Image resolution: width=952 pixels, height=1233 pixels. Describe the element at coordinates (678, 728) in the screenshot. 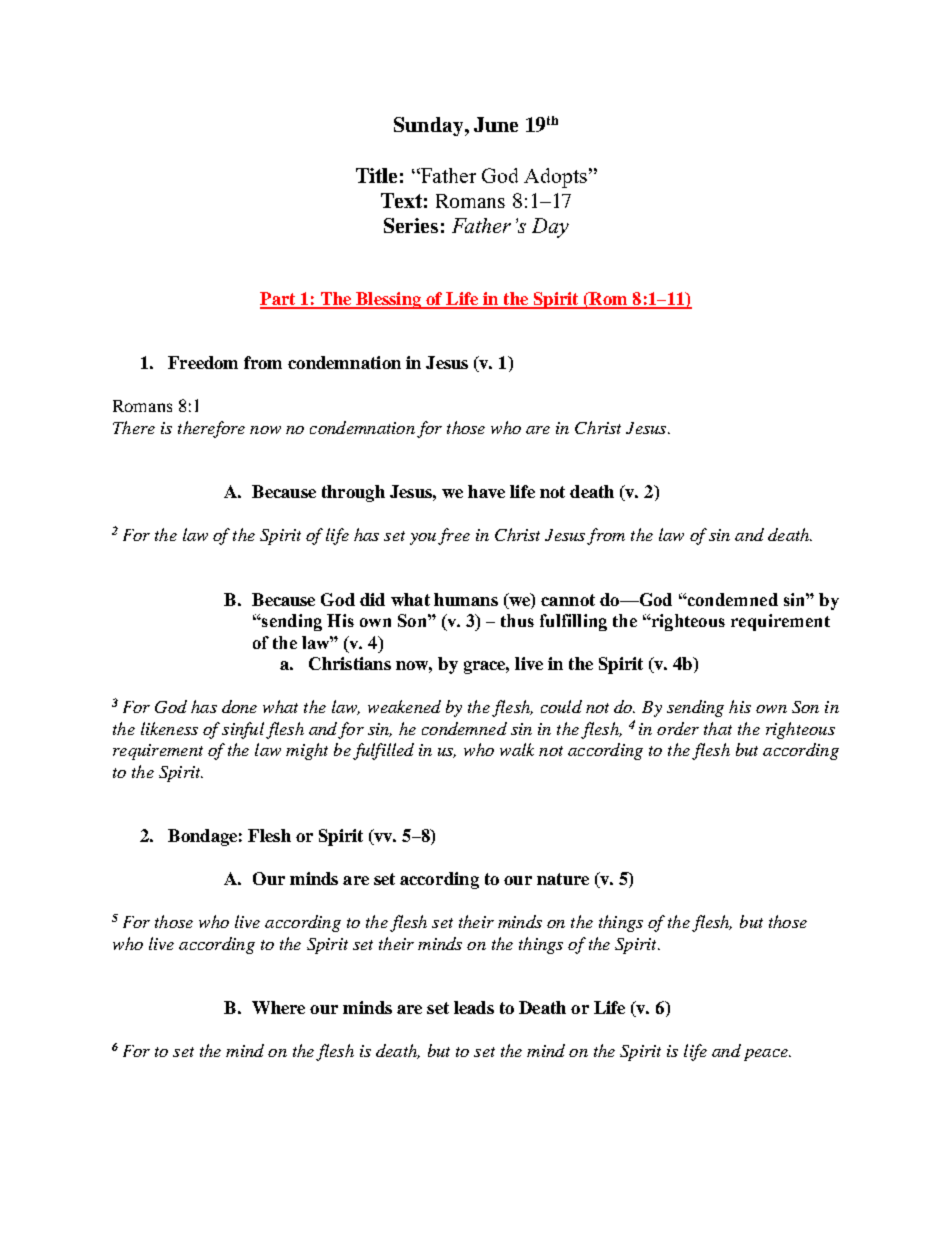

I see `order` at that location.
